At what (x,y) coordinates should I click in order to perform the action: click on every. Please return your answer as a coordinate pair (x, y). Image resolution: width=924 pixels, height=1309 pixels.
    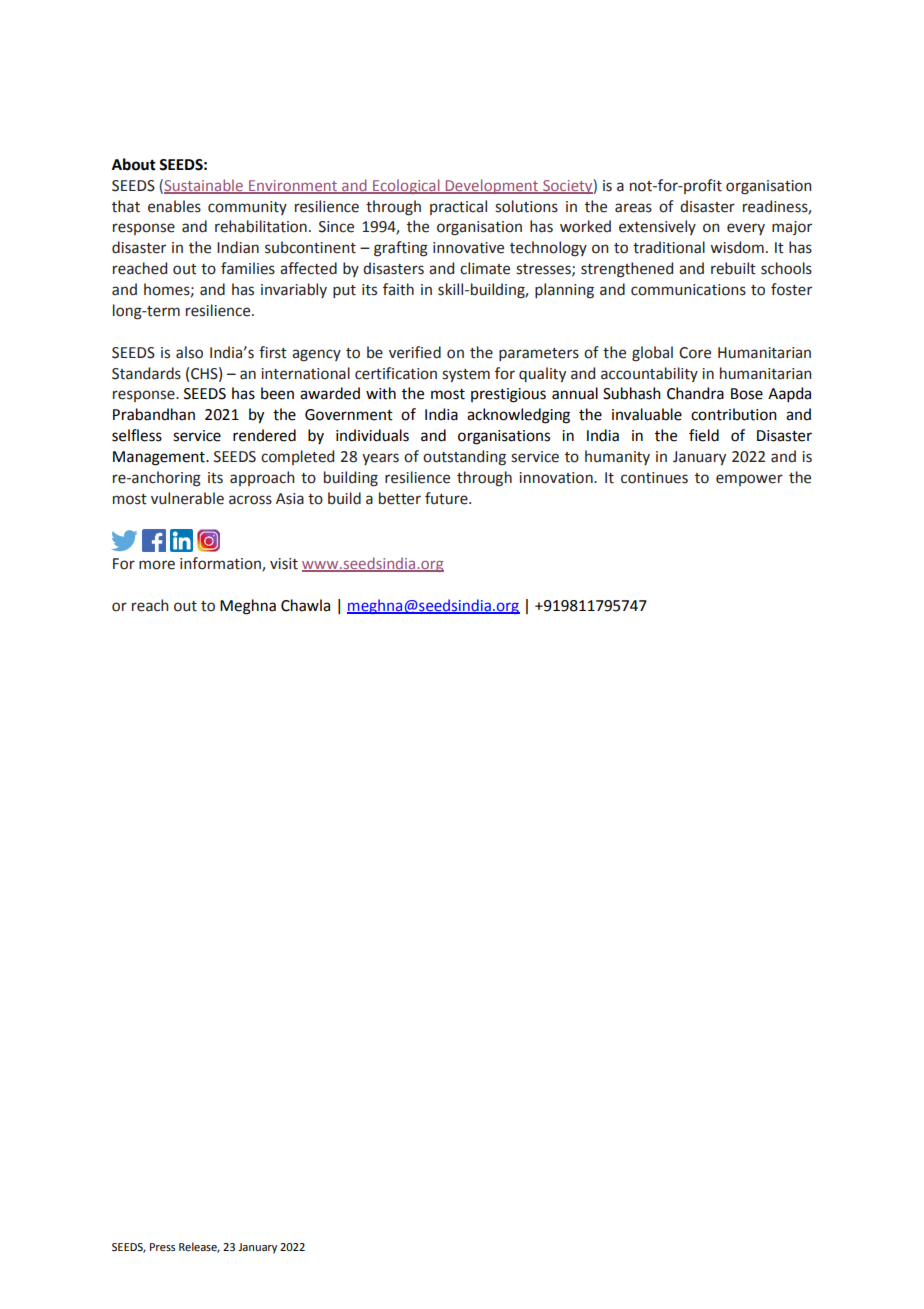
    Looking at the image, I should click on (746, 229).
